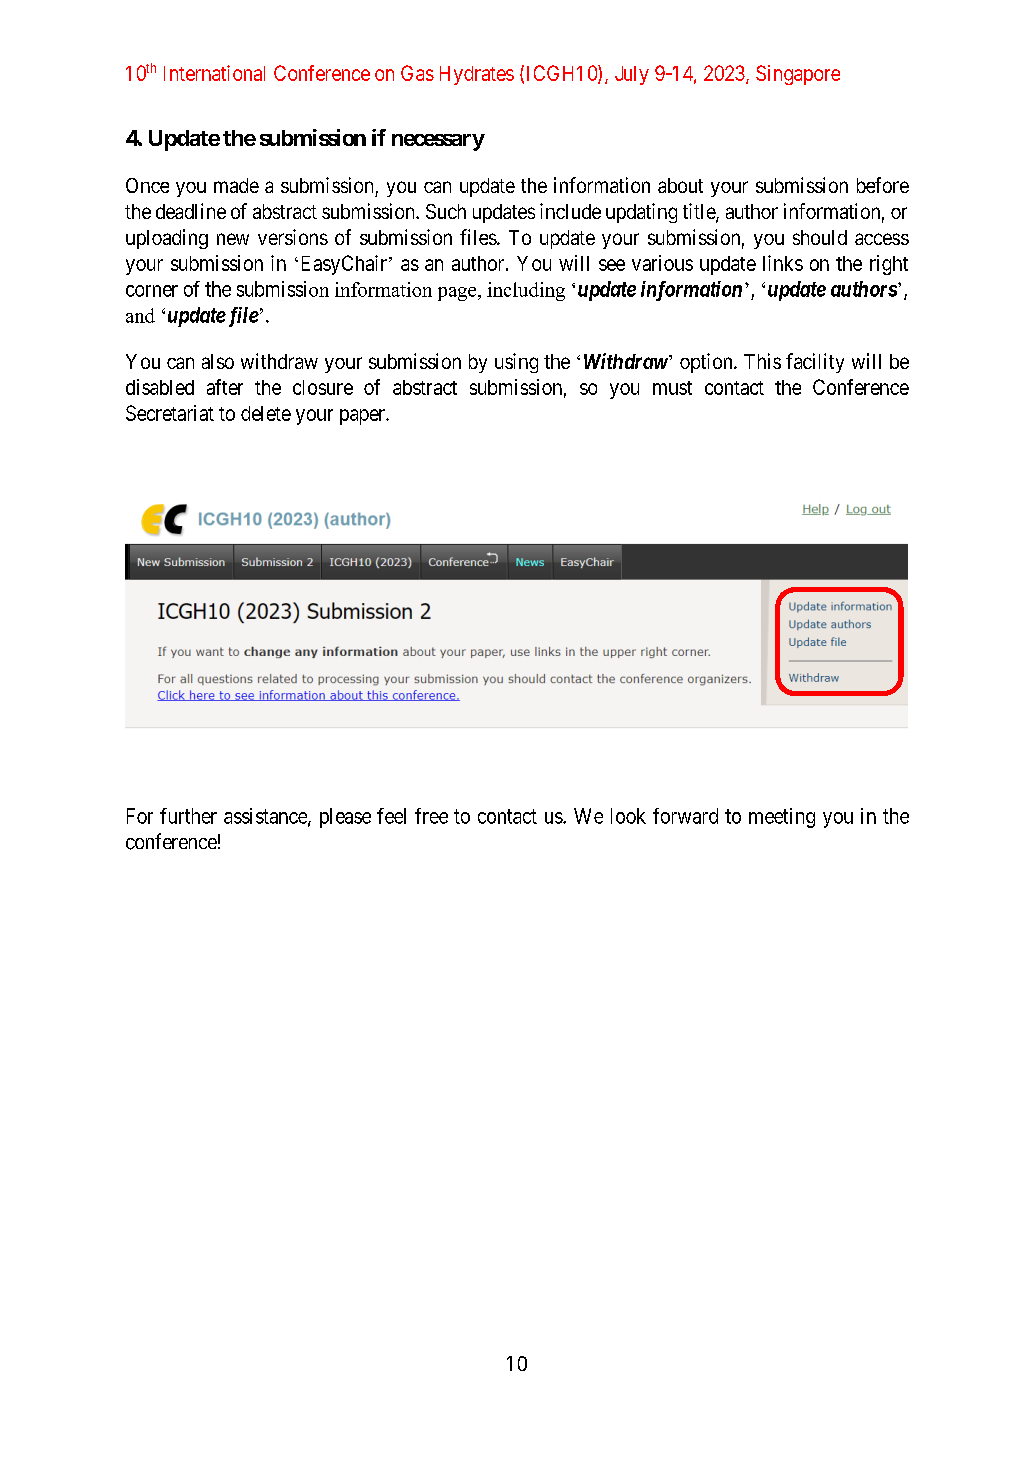 This screenshot has height=1461, width=1033. What do you see at coordinates (477, 75) in the screenshot?
I see `Hydrates` at bounding box center [477, 75].
